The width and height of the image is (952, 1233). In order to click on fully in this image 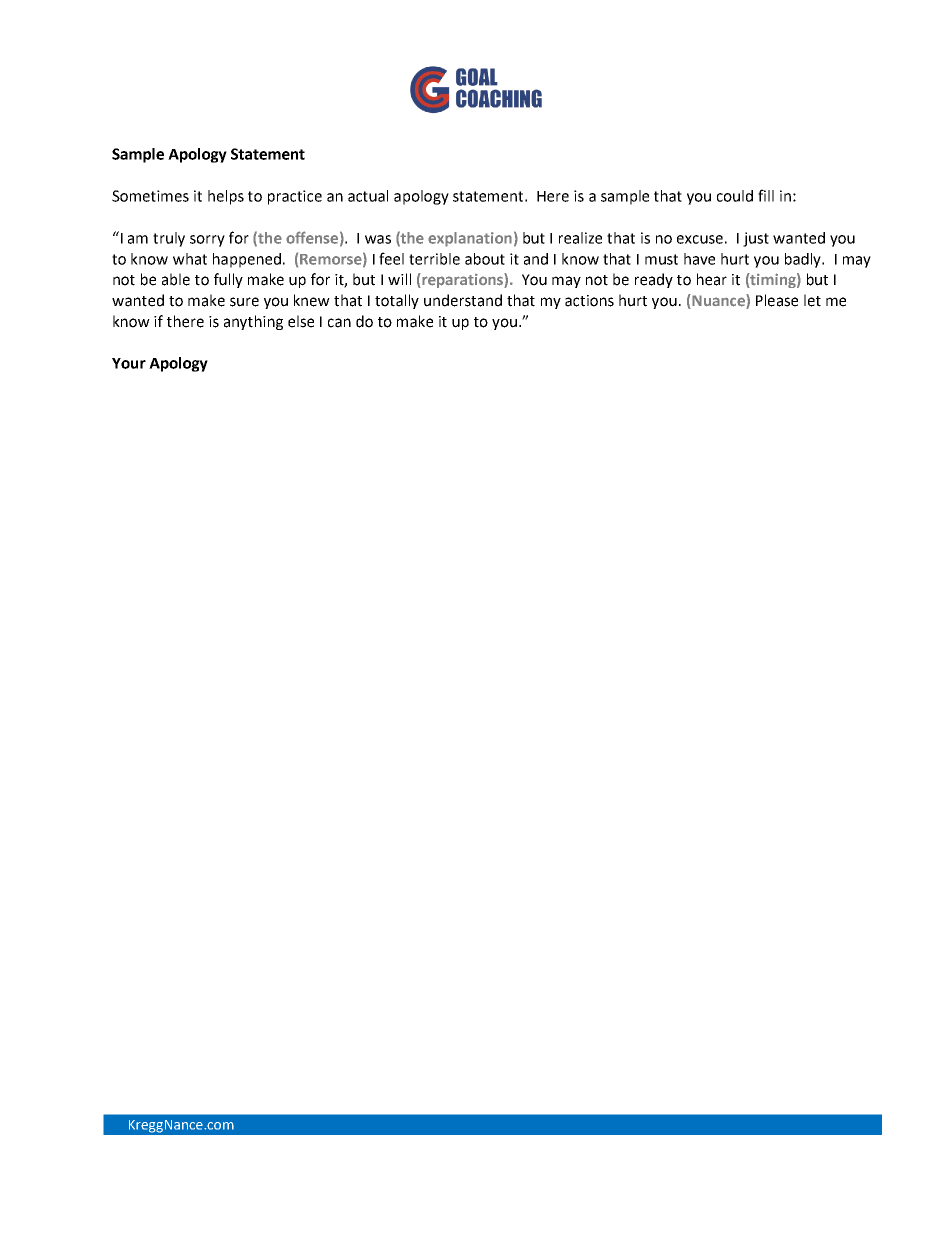, I will do `click(228, 280)`.
